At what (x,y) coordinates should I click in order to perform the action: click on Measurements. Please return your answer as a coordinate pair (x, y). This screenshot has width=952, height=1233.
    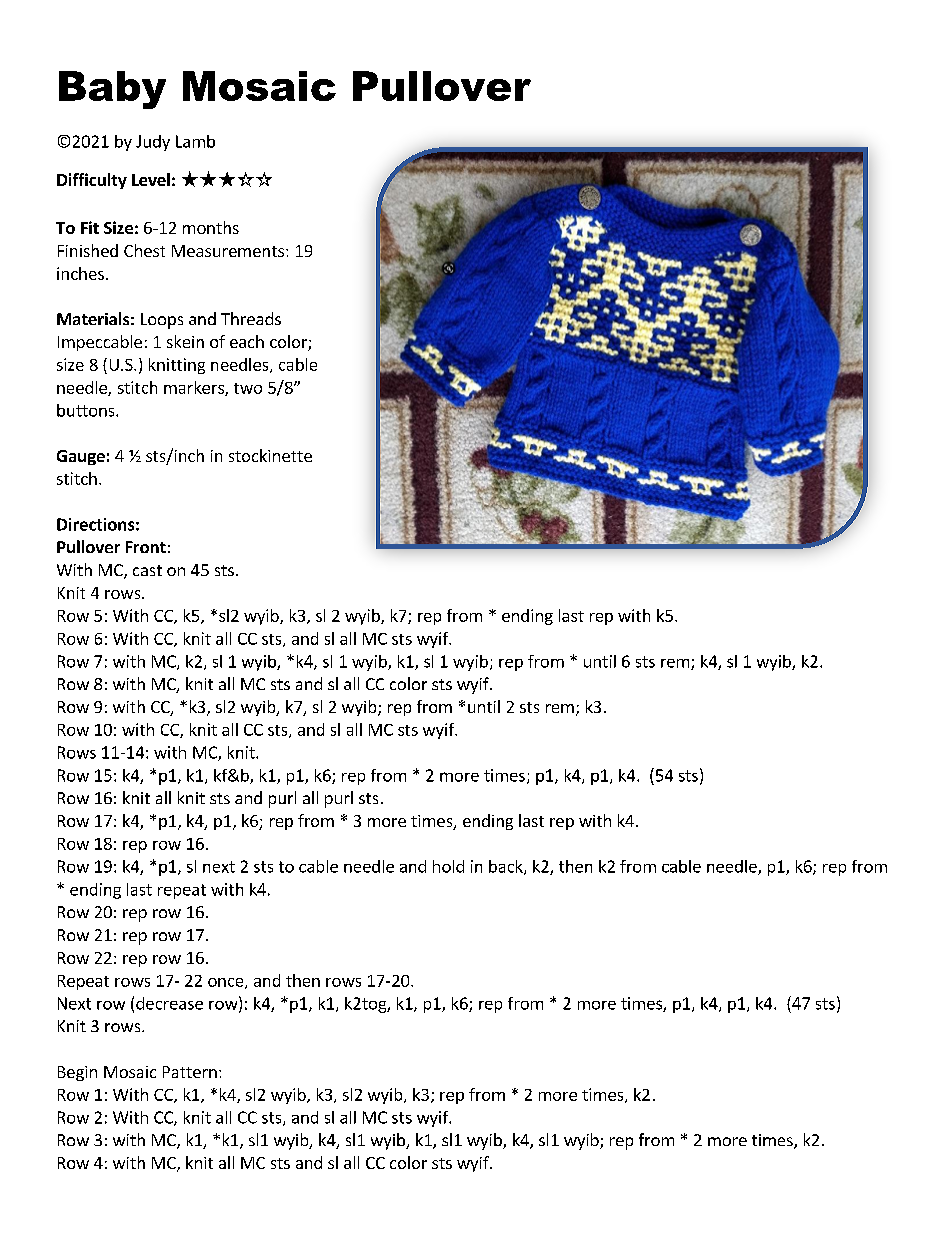
    Looking at the image, I should click on (229, 251).
